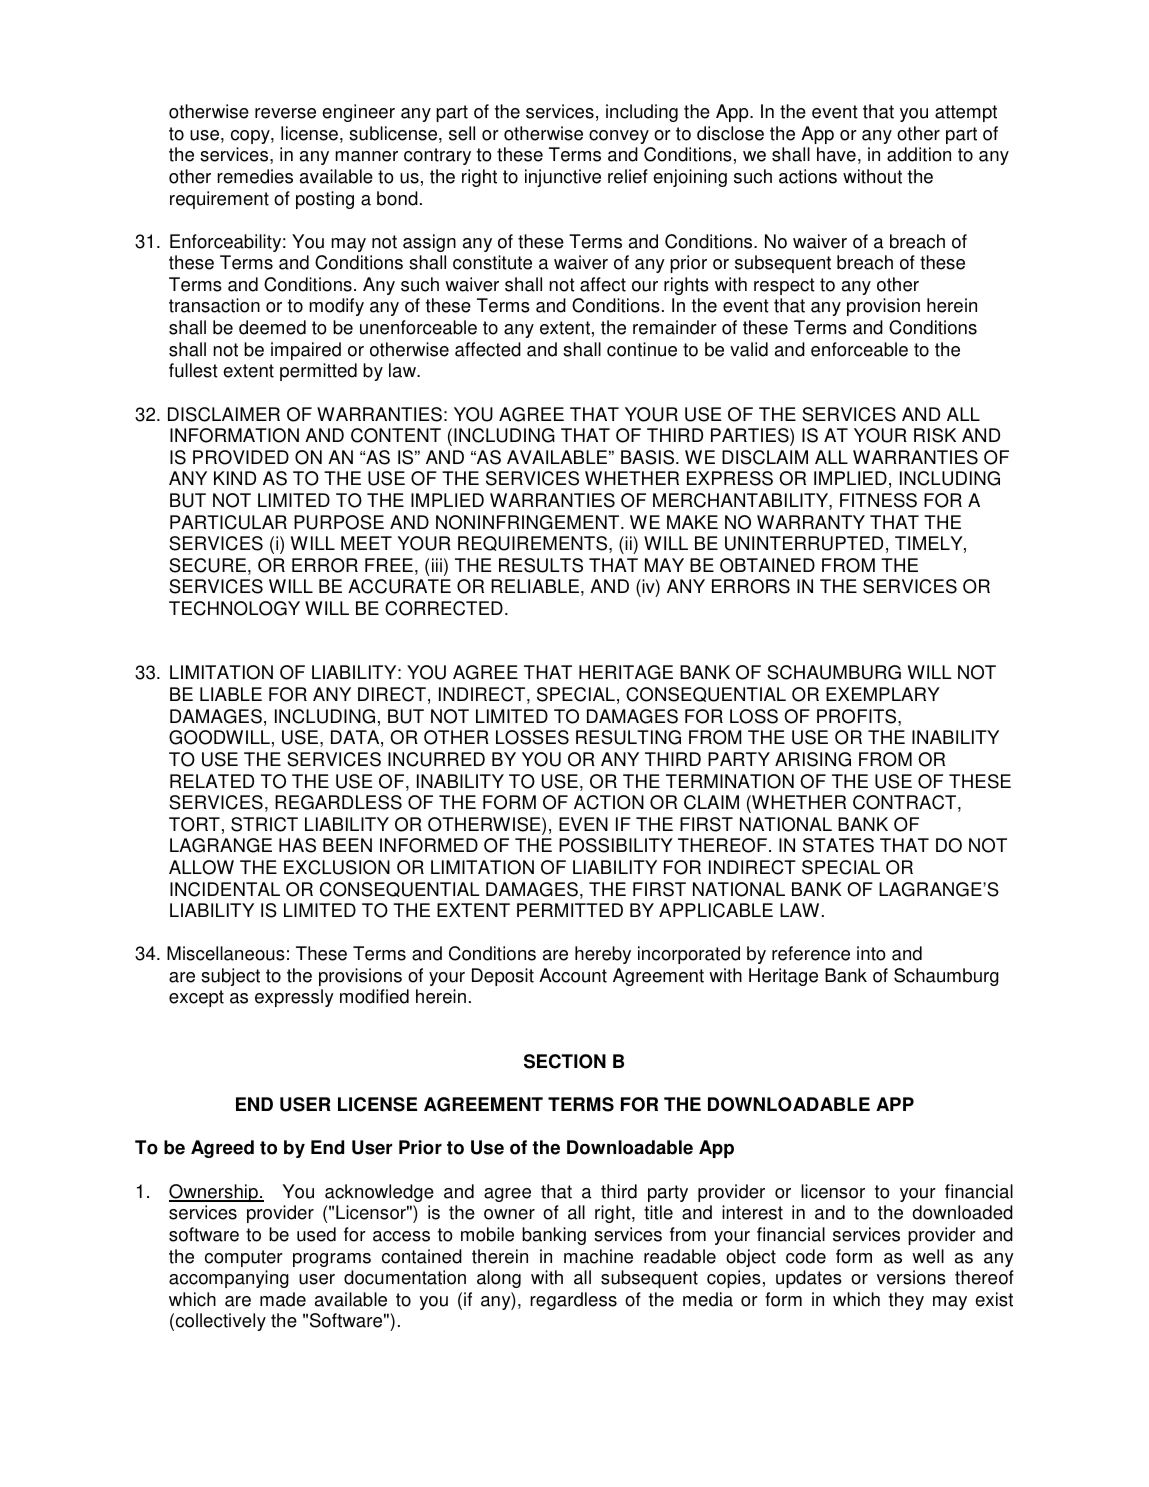 The image size is (1149, 1487). What do you see at coordinates (616, 845) in the page?
I see `POSSIBILITY` at bounding box center [616, 845].
